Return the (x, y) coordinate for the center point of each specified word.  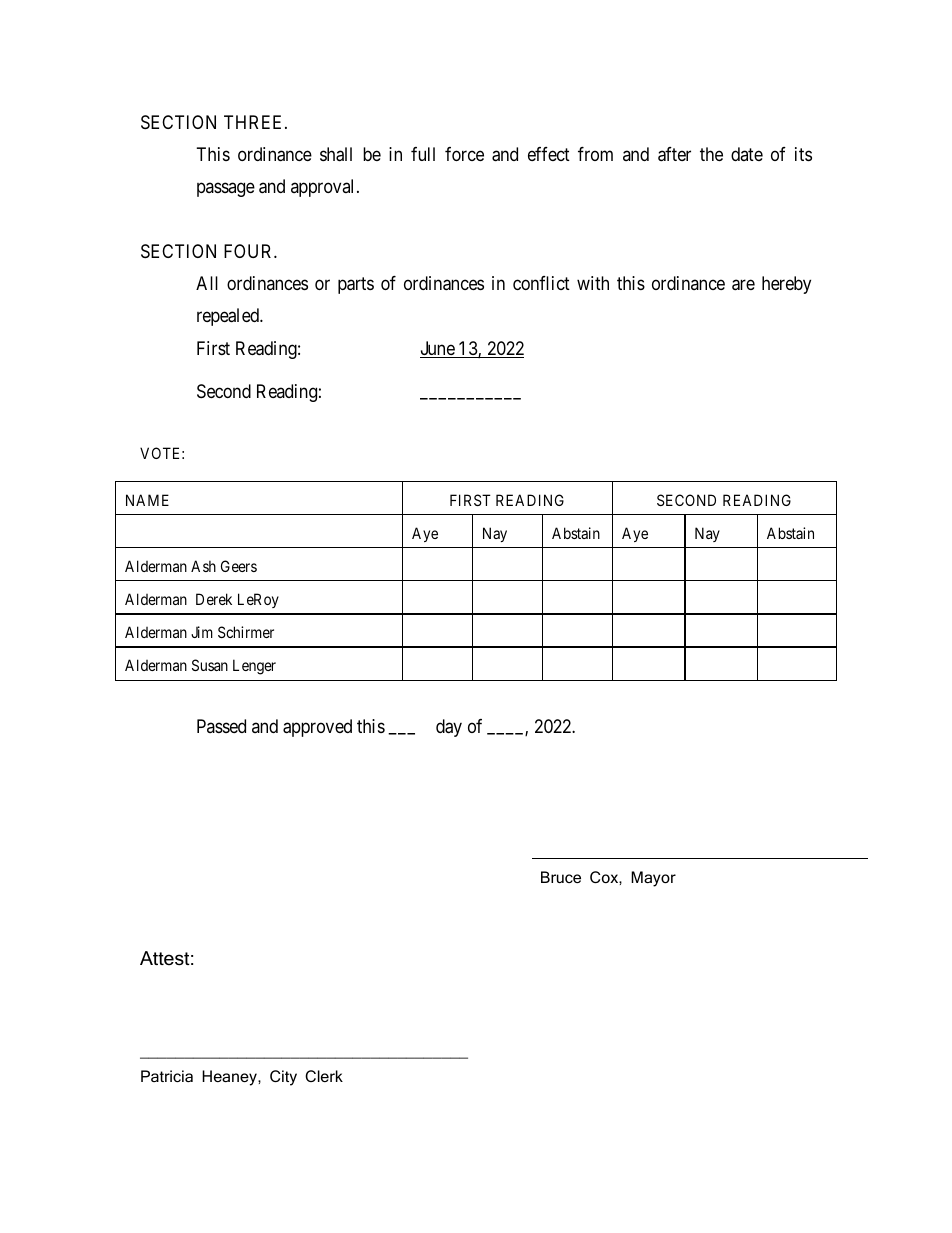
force (464, 154)
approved (317, 728)
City (283, 1078)
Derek (214, 599)
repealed (229, 317)
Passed (221, 726)
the (711, 154)
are (743, 285)
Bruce (561, 877)
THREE (255, 122)
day (449, 728)
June (438, 349)
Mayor (653, 879)
